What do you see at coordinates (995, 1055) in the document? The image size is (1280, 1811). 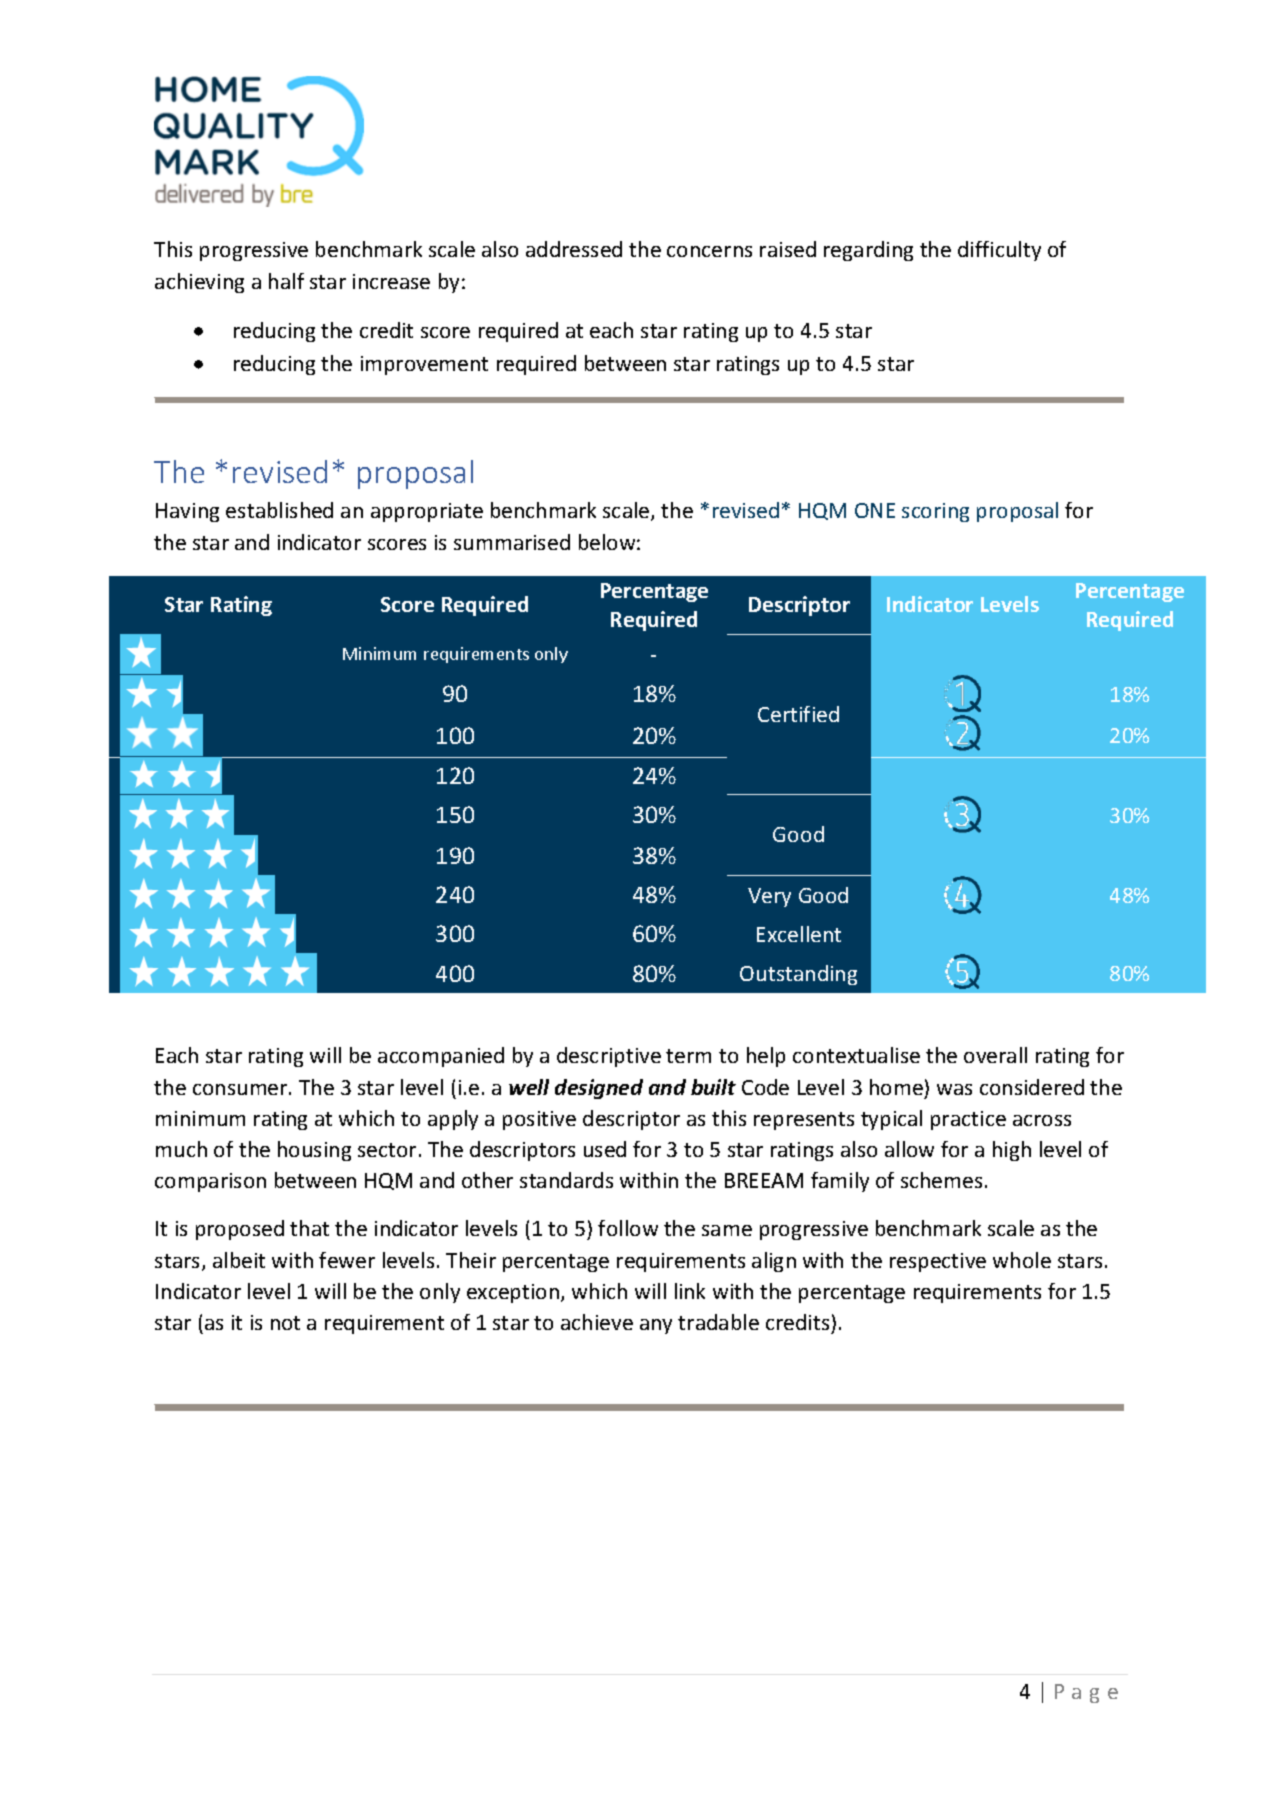 I see `overall` at bounding box center [995, 1055].
